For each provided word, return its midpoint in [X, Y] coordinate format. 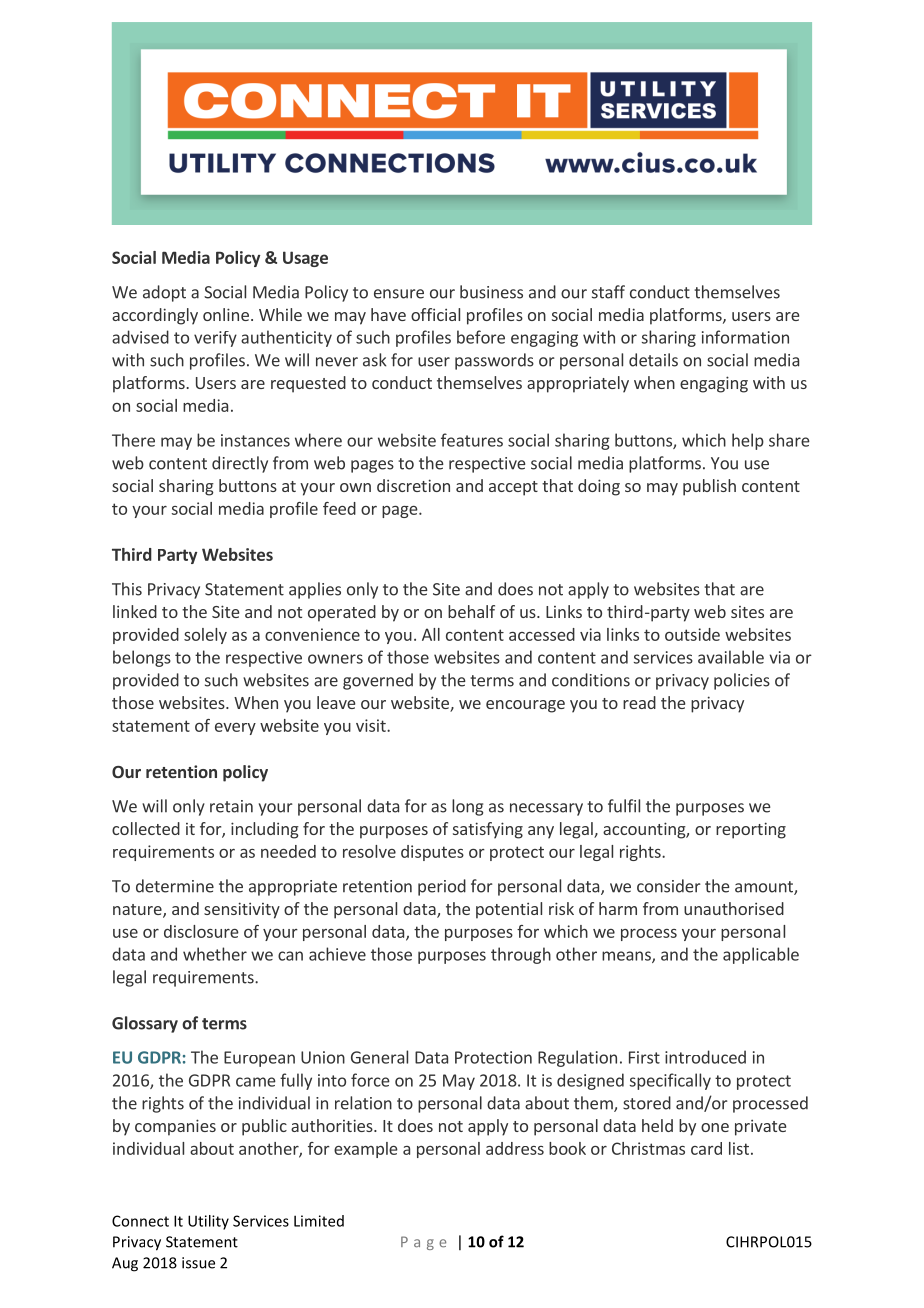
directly [240, 464]
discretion [413, 485]
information [745, 337]
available [731, 657]
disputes [432, 853]
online [226, 314]
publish [709, 487]
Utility [208, 1222]
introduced [705, 1057]
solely [205, 636]
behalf [471, 611]
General [379, 1057]
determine [175, 886]
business [491, 292]
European [259, 1059]
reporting [751, 830]
